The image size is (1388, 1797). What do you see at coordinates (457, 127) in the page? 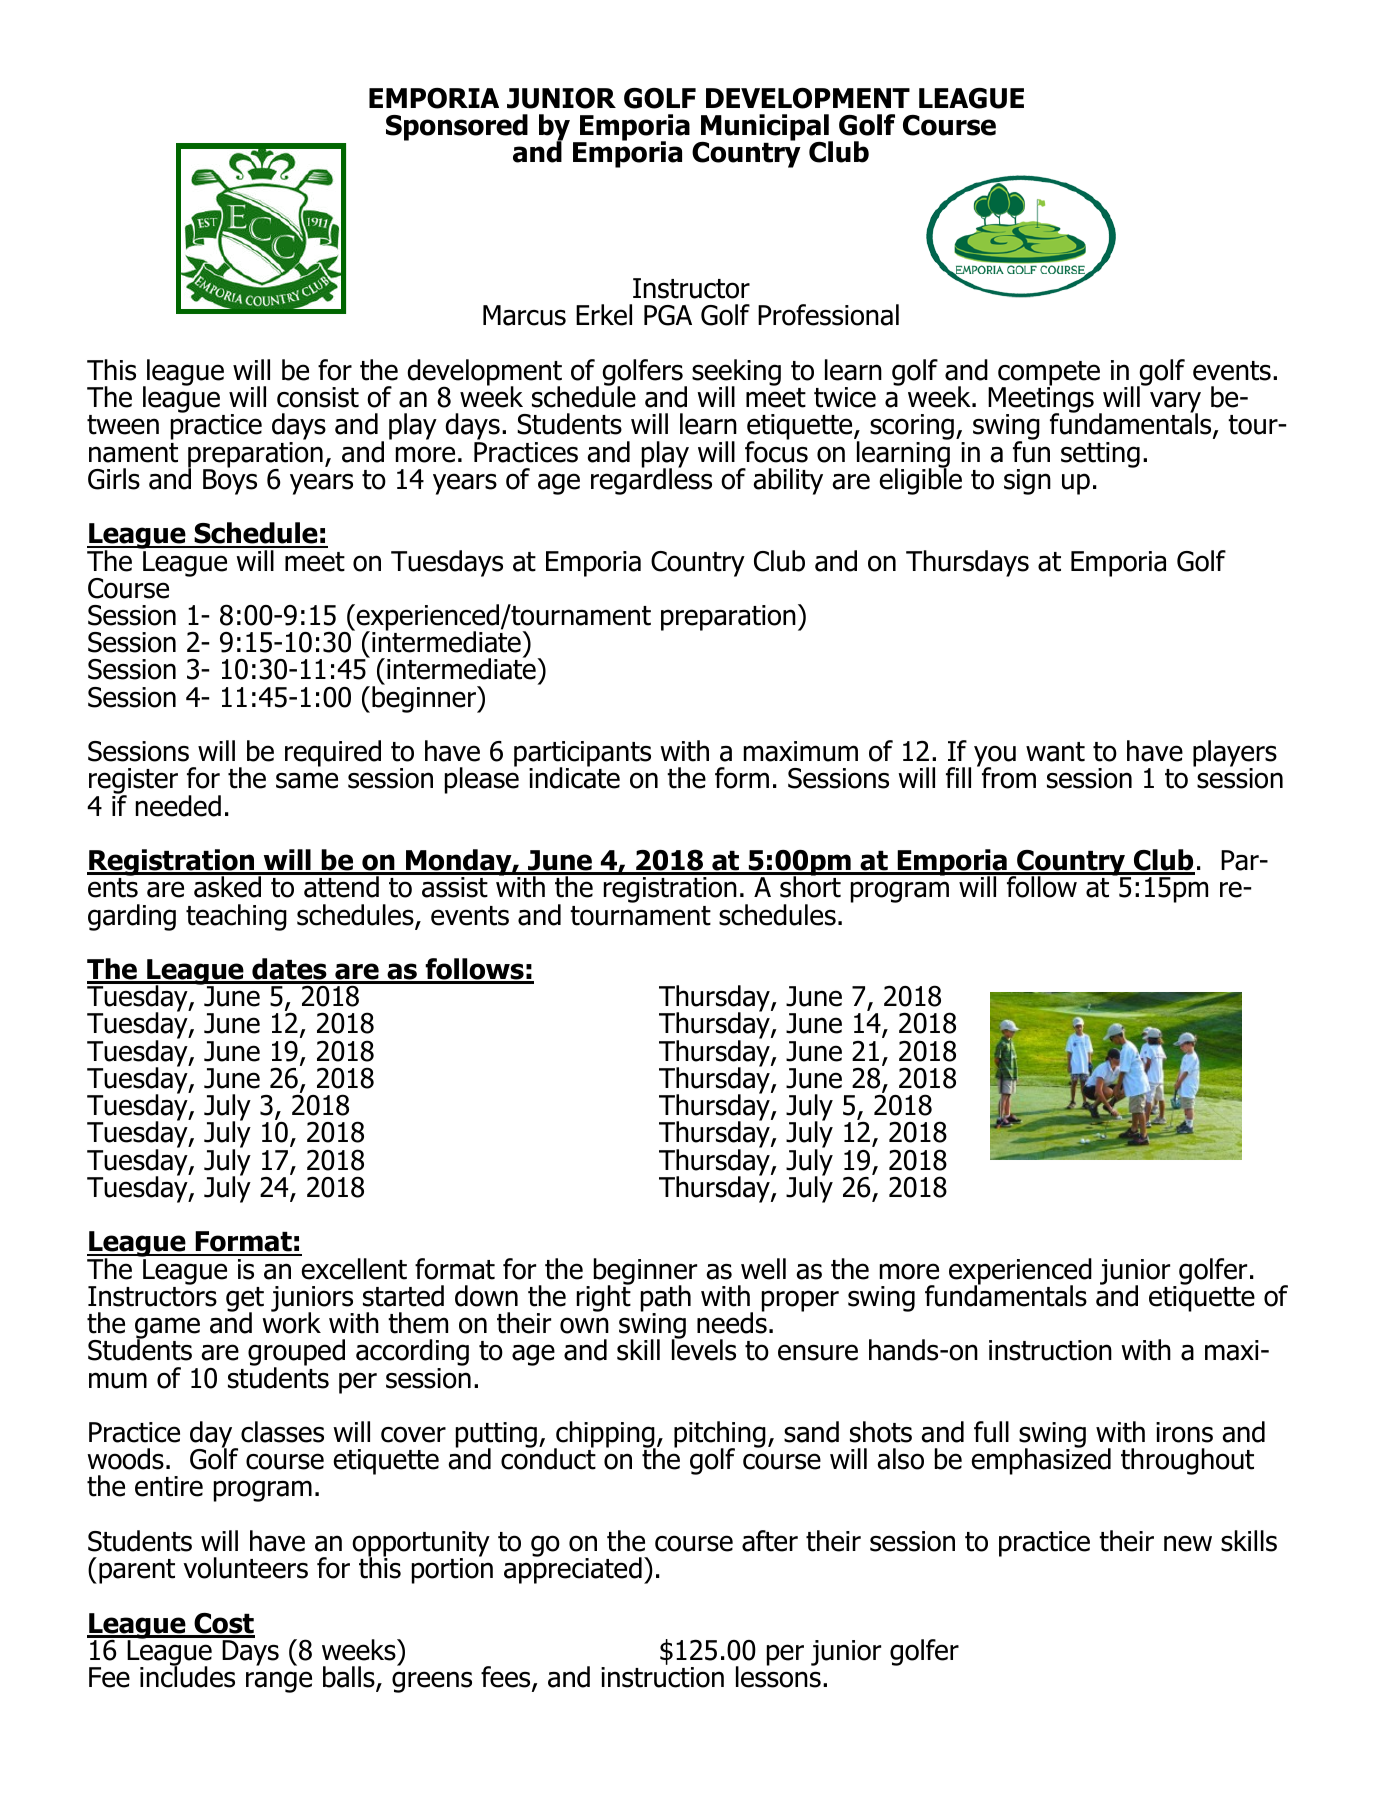
I see `Sponsored` at bounding box center [457, 127].
